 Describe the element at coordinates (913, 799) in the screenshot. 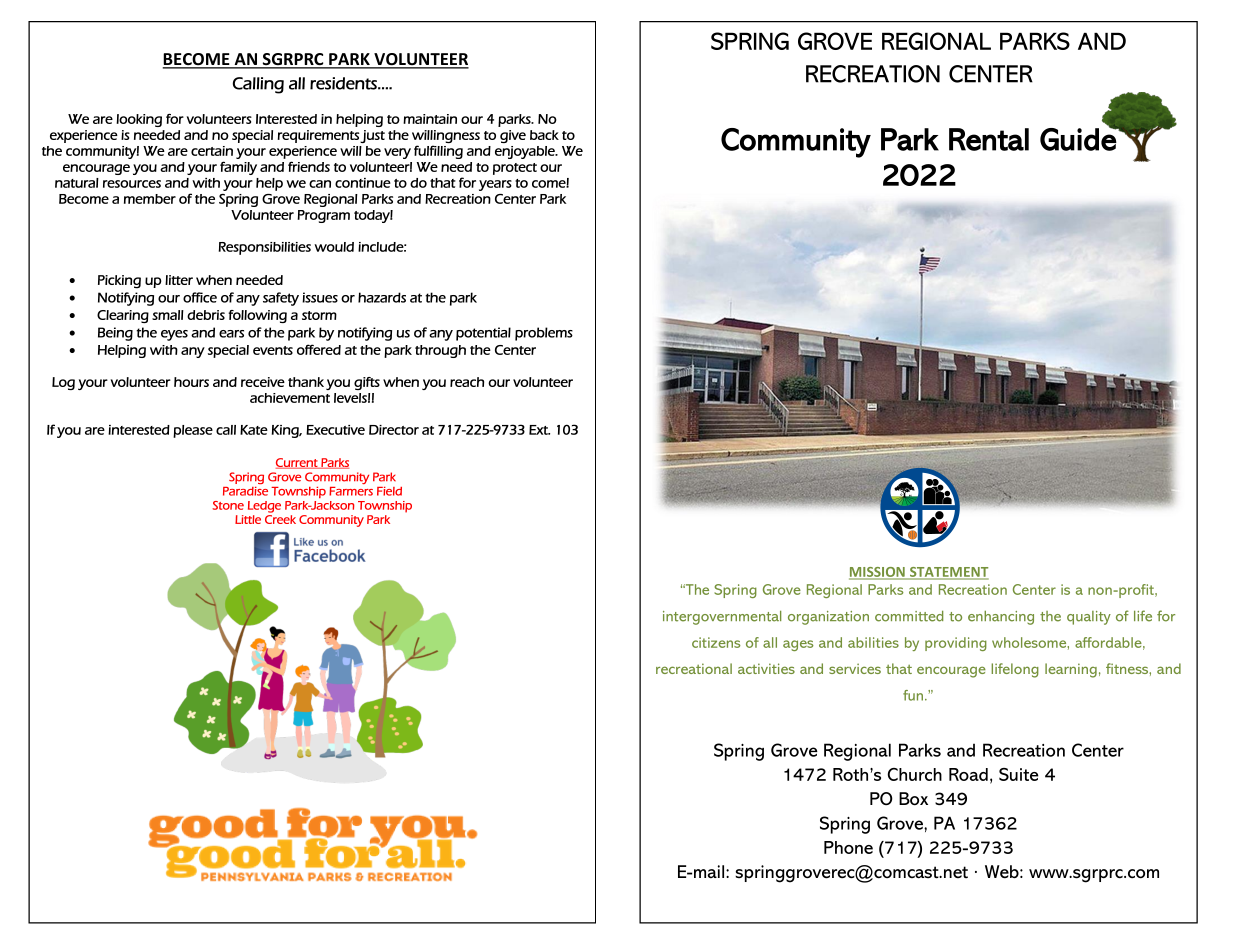

I see `Box` at that location.
